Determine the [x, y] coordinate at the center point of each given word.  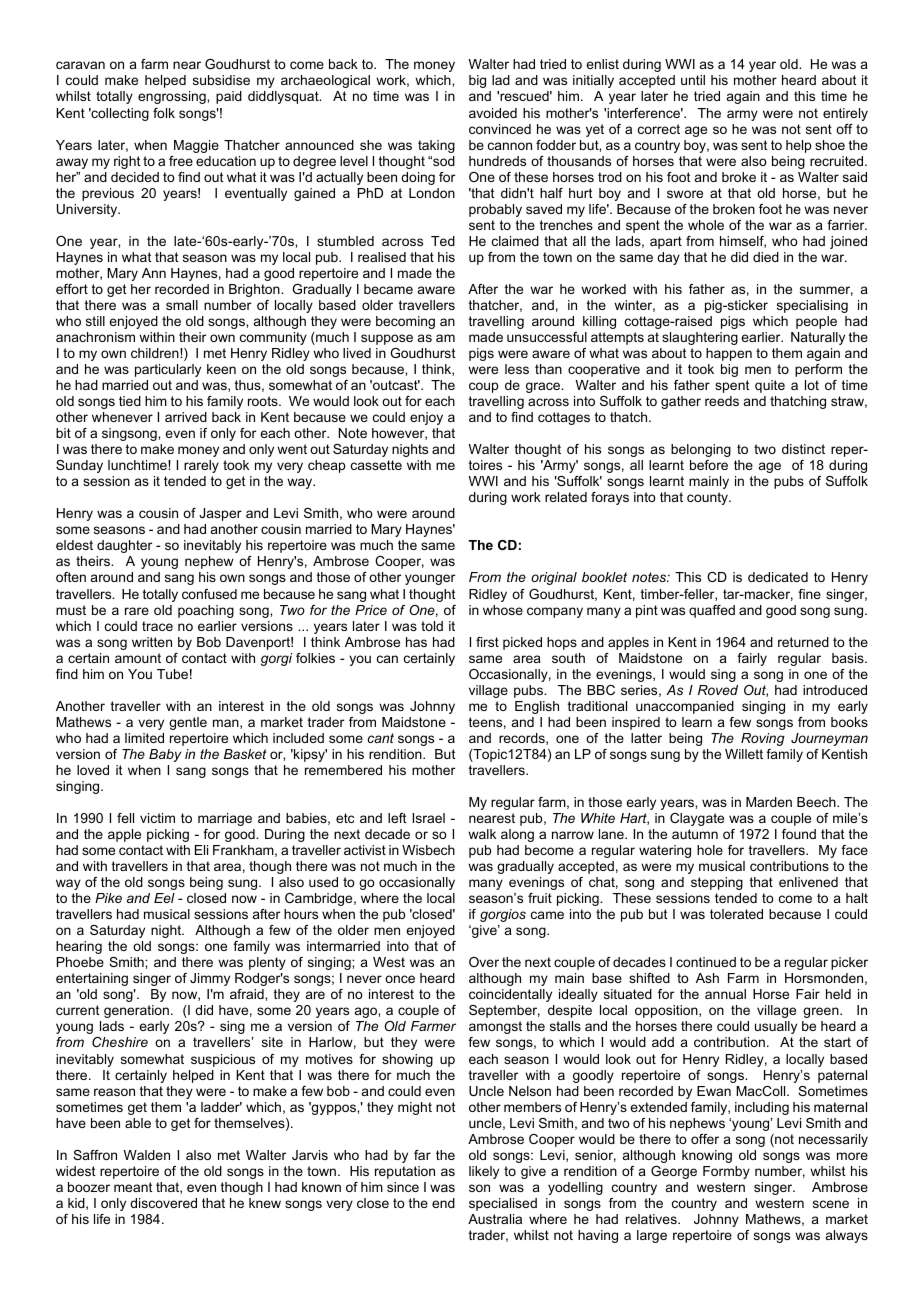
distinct [803, 449]
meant [133, 1187]
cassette [376, 465]
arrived [186, 417]
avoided [493, 113]
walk [482, 834]
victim [157, 818]
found [799, 834]
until [693, 80]
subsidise [221, 80]
